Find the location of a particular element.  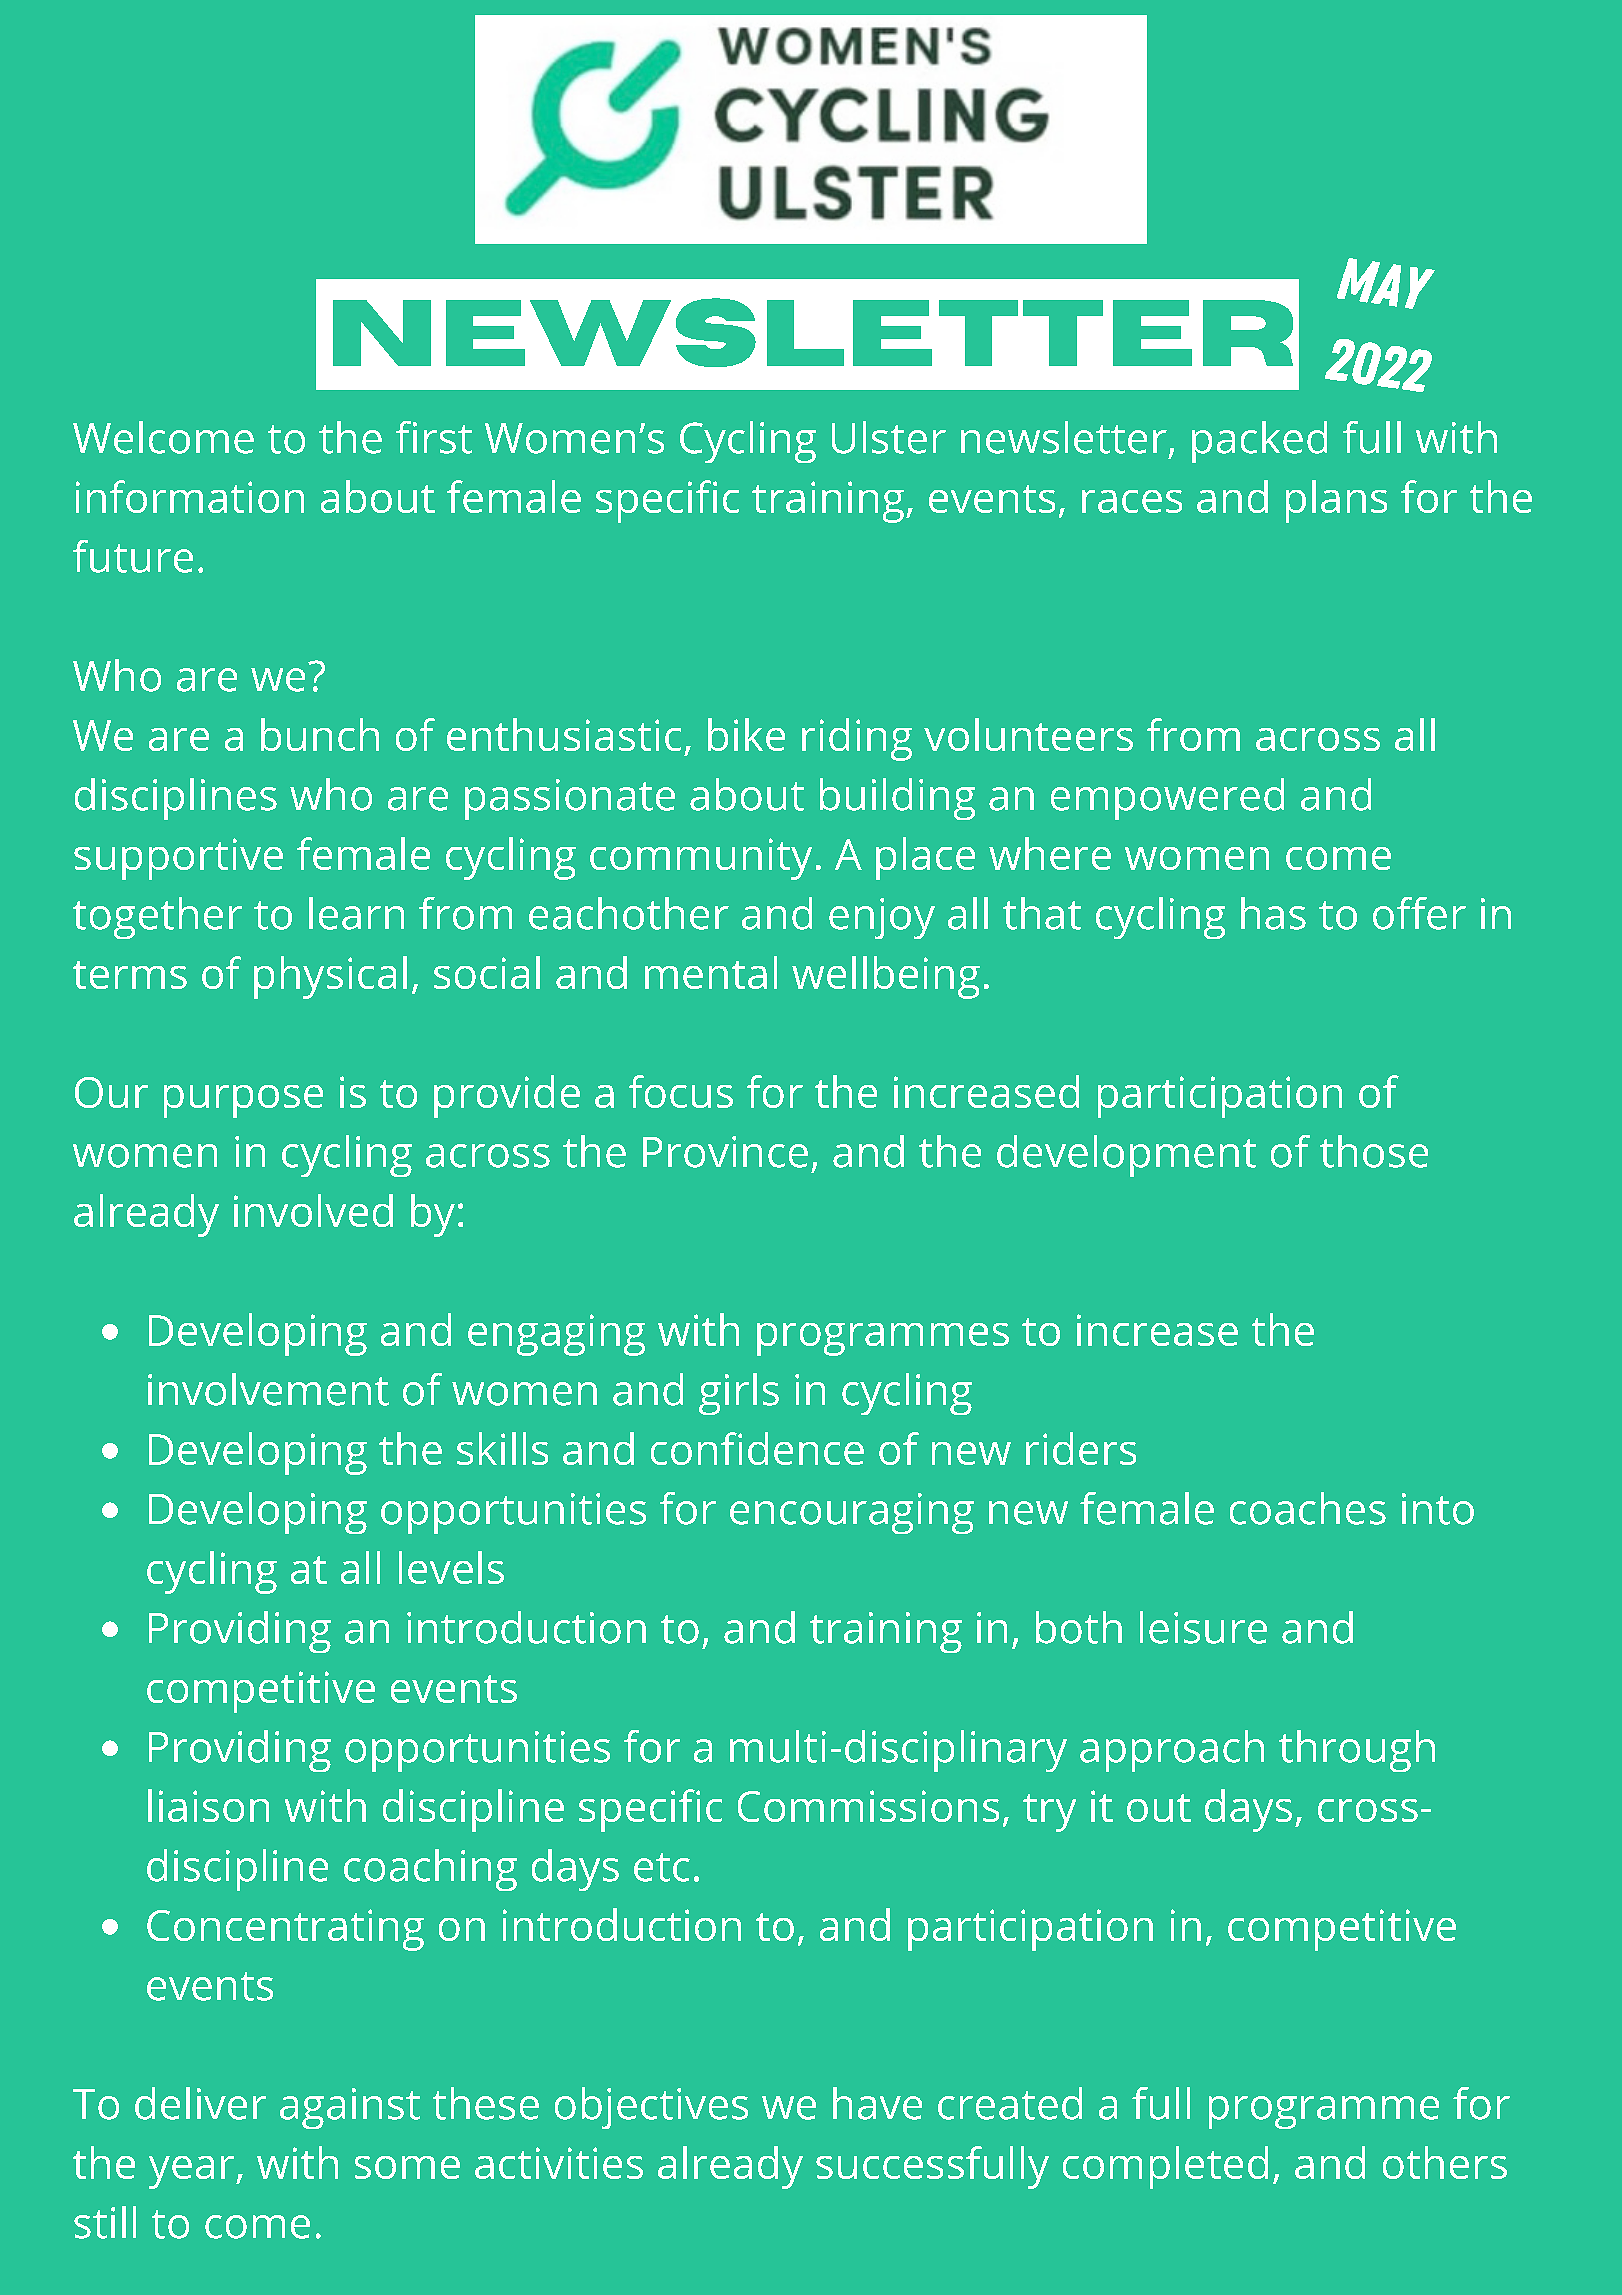

have is located at coordinates (877, 2103).
